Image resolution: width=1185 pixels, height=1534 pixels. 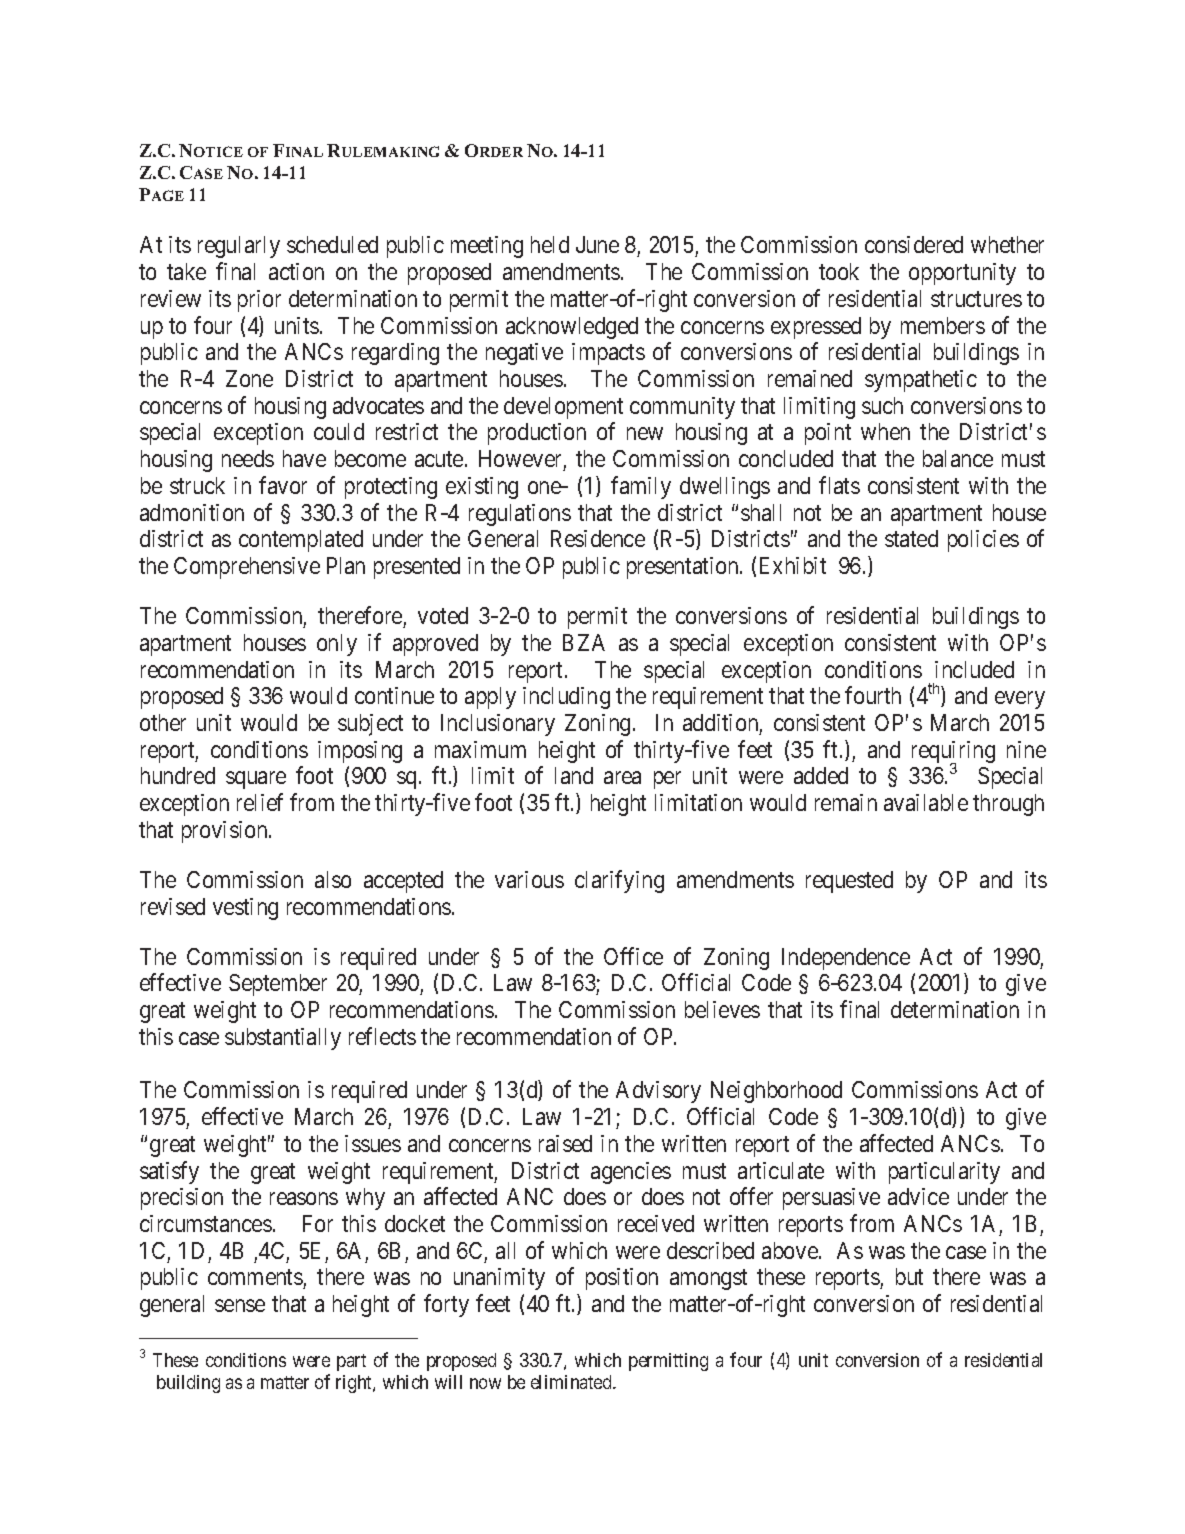 What do you see at coordinates (909, 1276) in the image?
I see `but` at bounding box center [909, 1276].
